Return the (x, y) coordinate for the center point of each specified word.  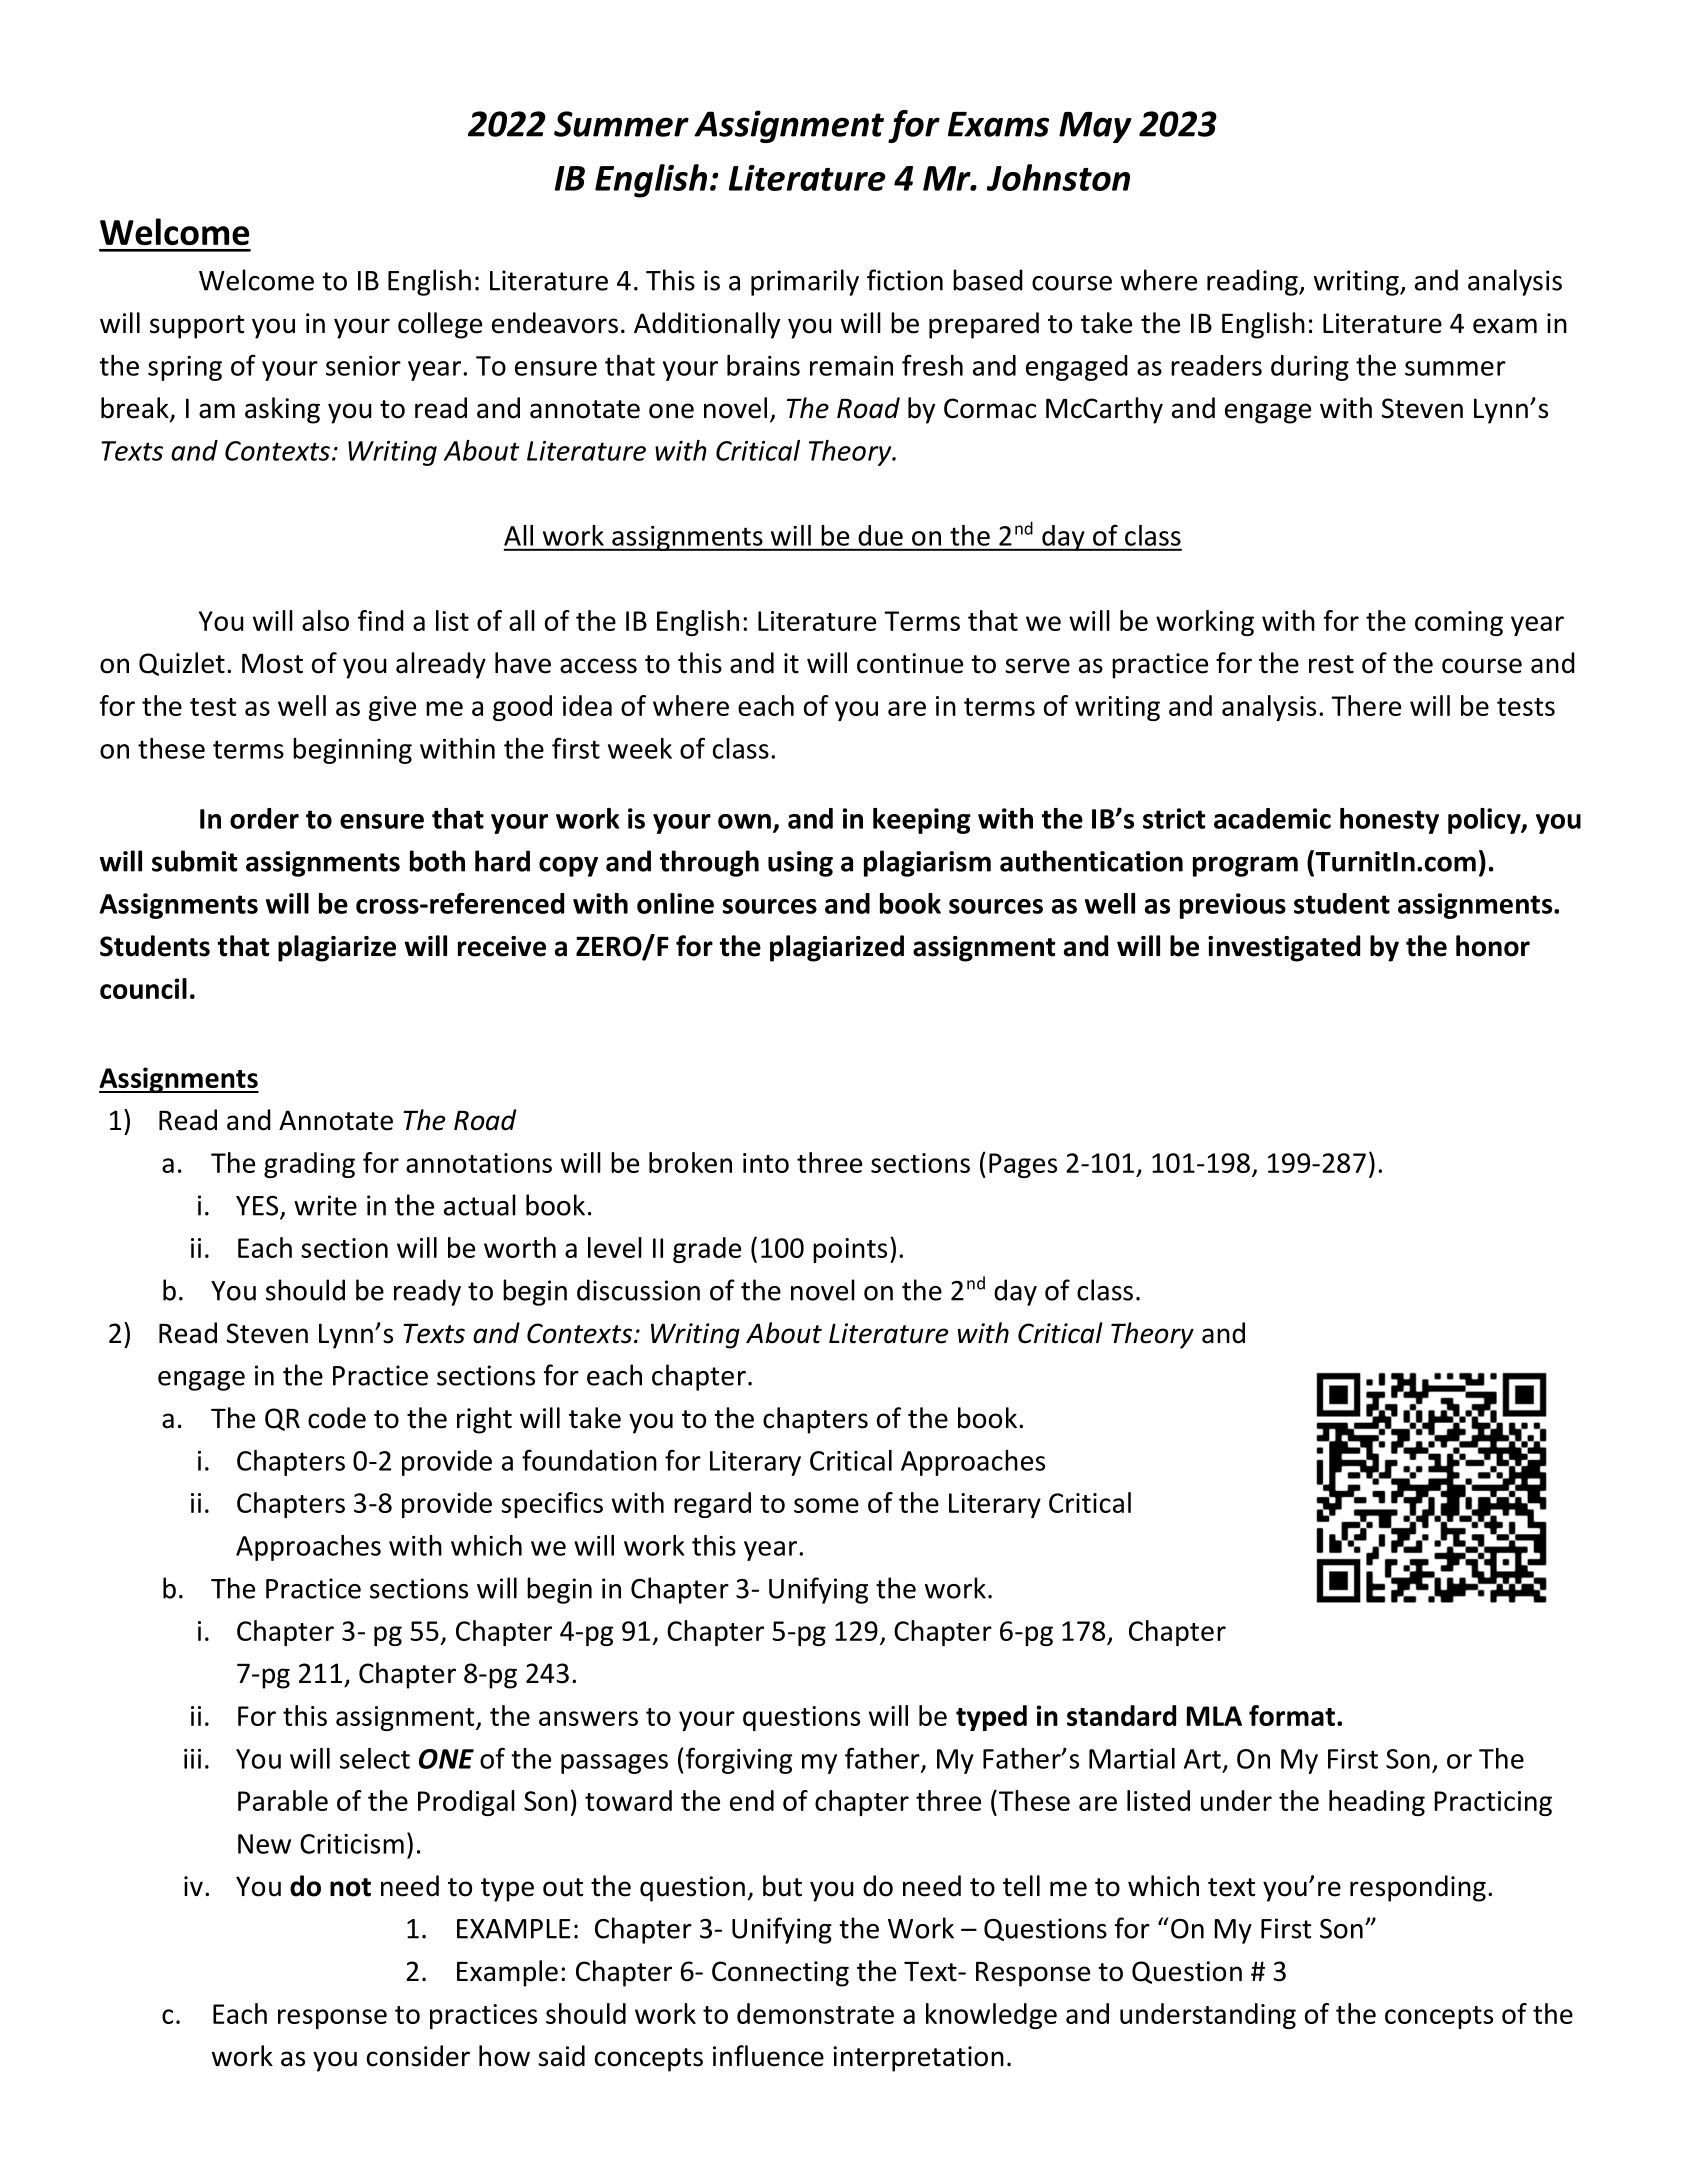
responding (1418, 1888)
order (264, 818)
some (826, 1505)
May (1095, 127)
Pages (1023, 1165)
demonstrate (815, 2013)
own (744, 821)
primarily (805, 282)
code (337, 1418)
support (197, 327)
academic (1272, 818)
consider (418, 2056)
